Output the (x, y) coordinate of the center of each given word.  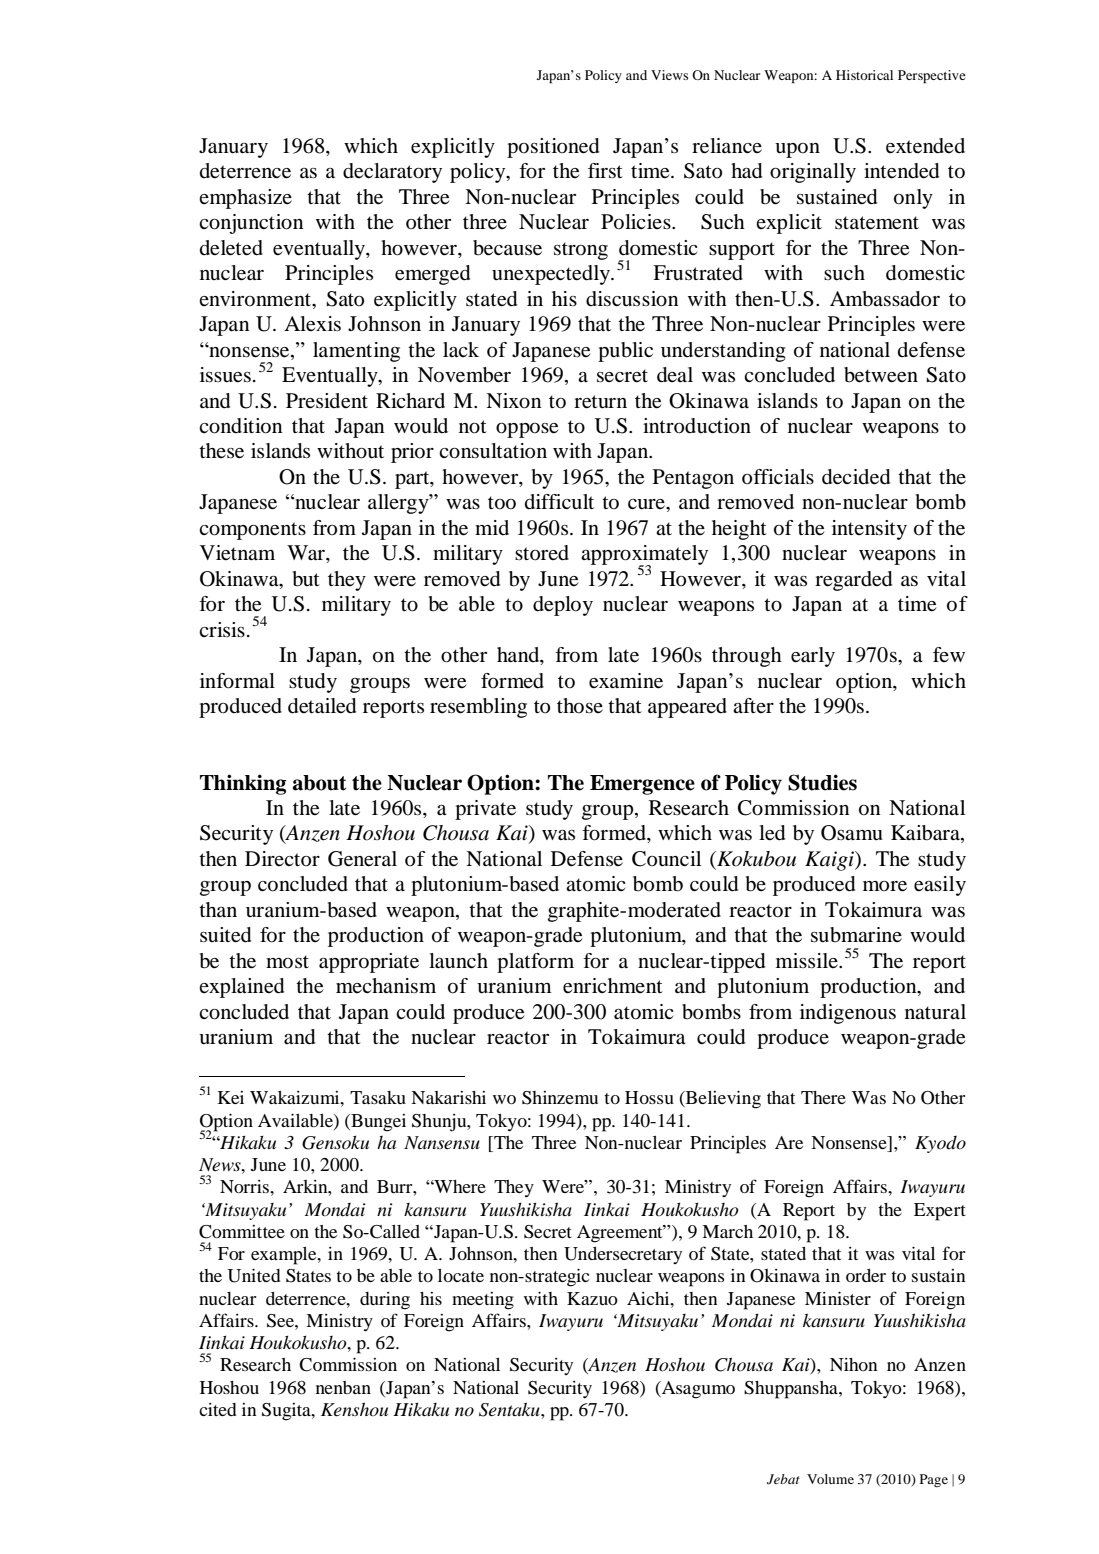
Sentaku (510, 1410)
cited (218, 1409)
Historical (864, 75)
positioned (553, 148)
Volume (830, 1479)
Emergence (642, 785)
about (319, 783)
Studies (822, 782)
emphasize (245, 199)
